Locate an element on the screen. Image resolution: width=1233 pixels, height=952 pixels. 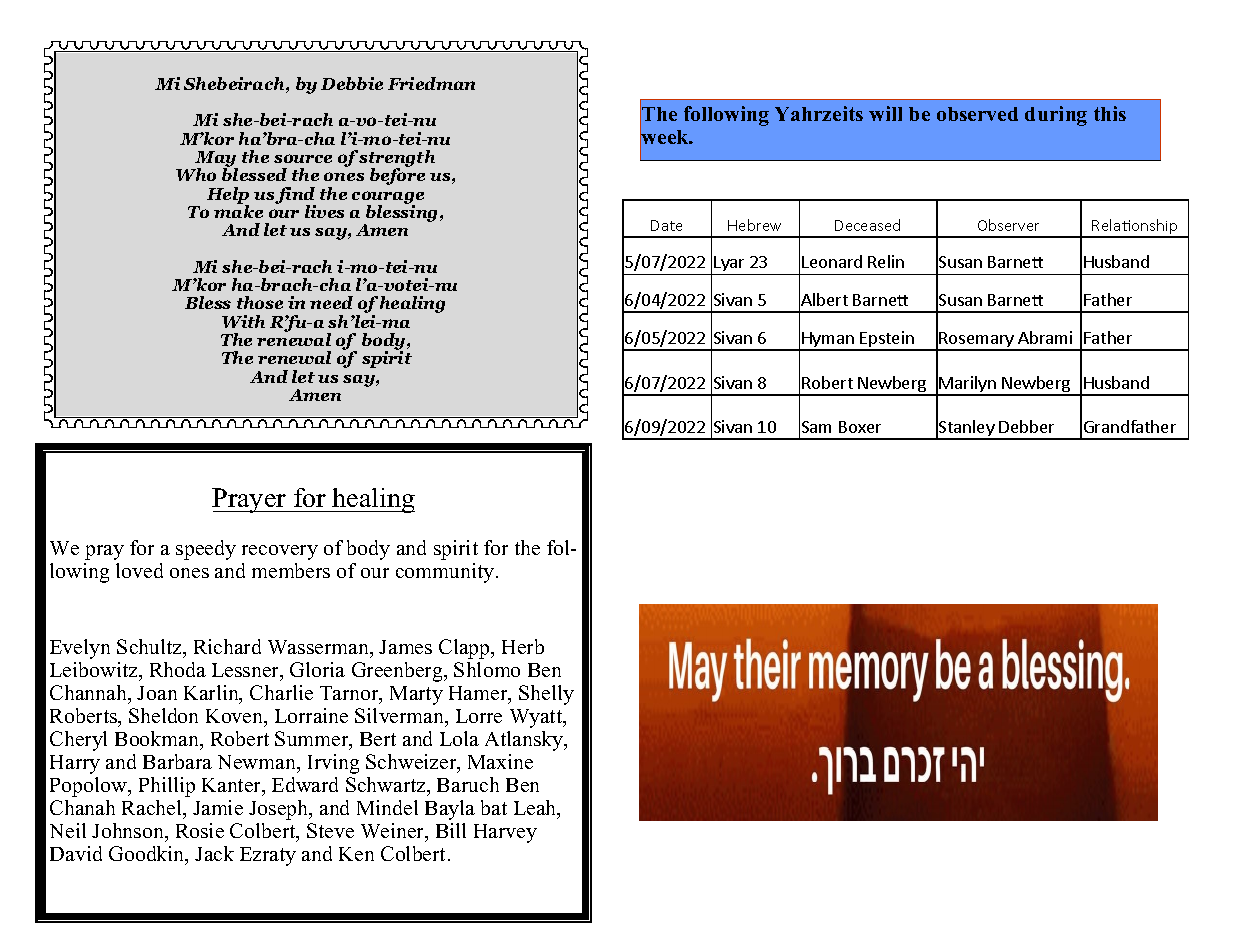
Rosie is located at coordinates (200, 830).
